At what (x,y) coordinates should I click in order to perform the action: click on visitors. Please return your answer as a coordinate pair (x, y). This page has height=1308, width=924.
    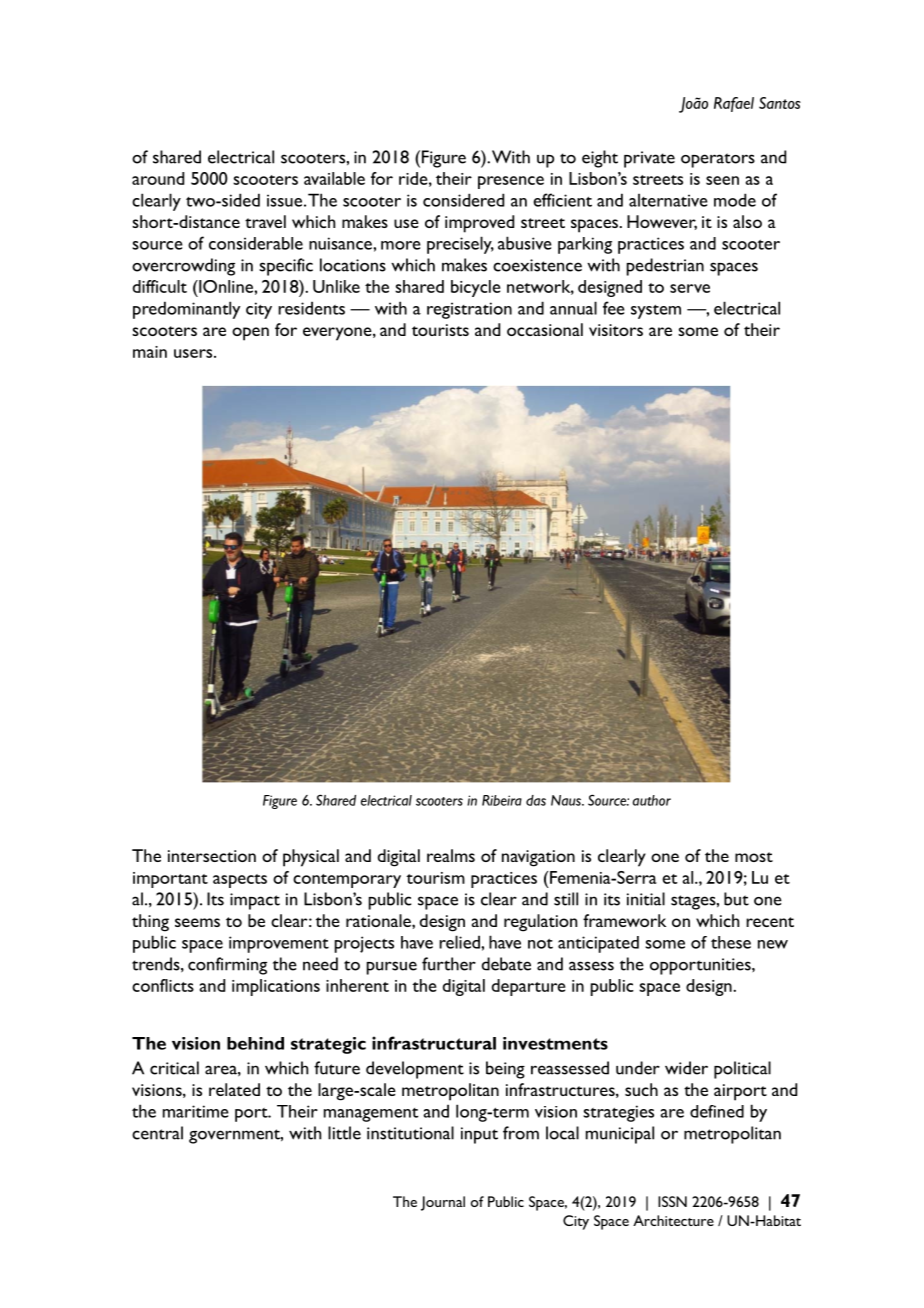
    Looking at the image, I should click on (616, 330).
